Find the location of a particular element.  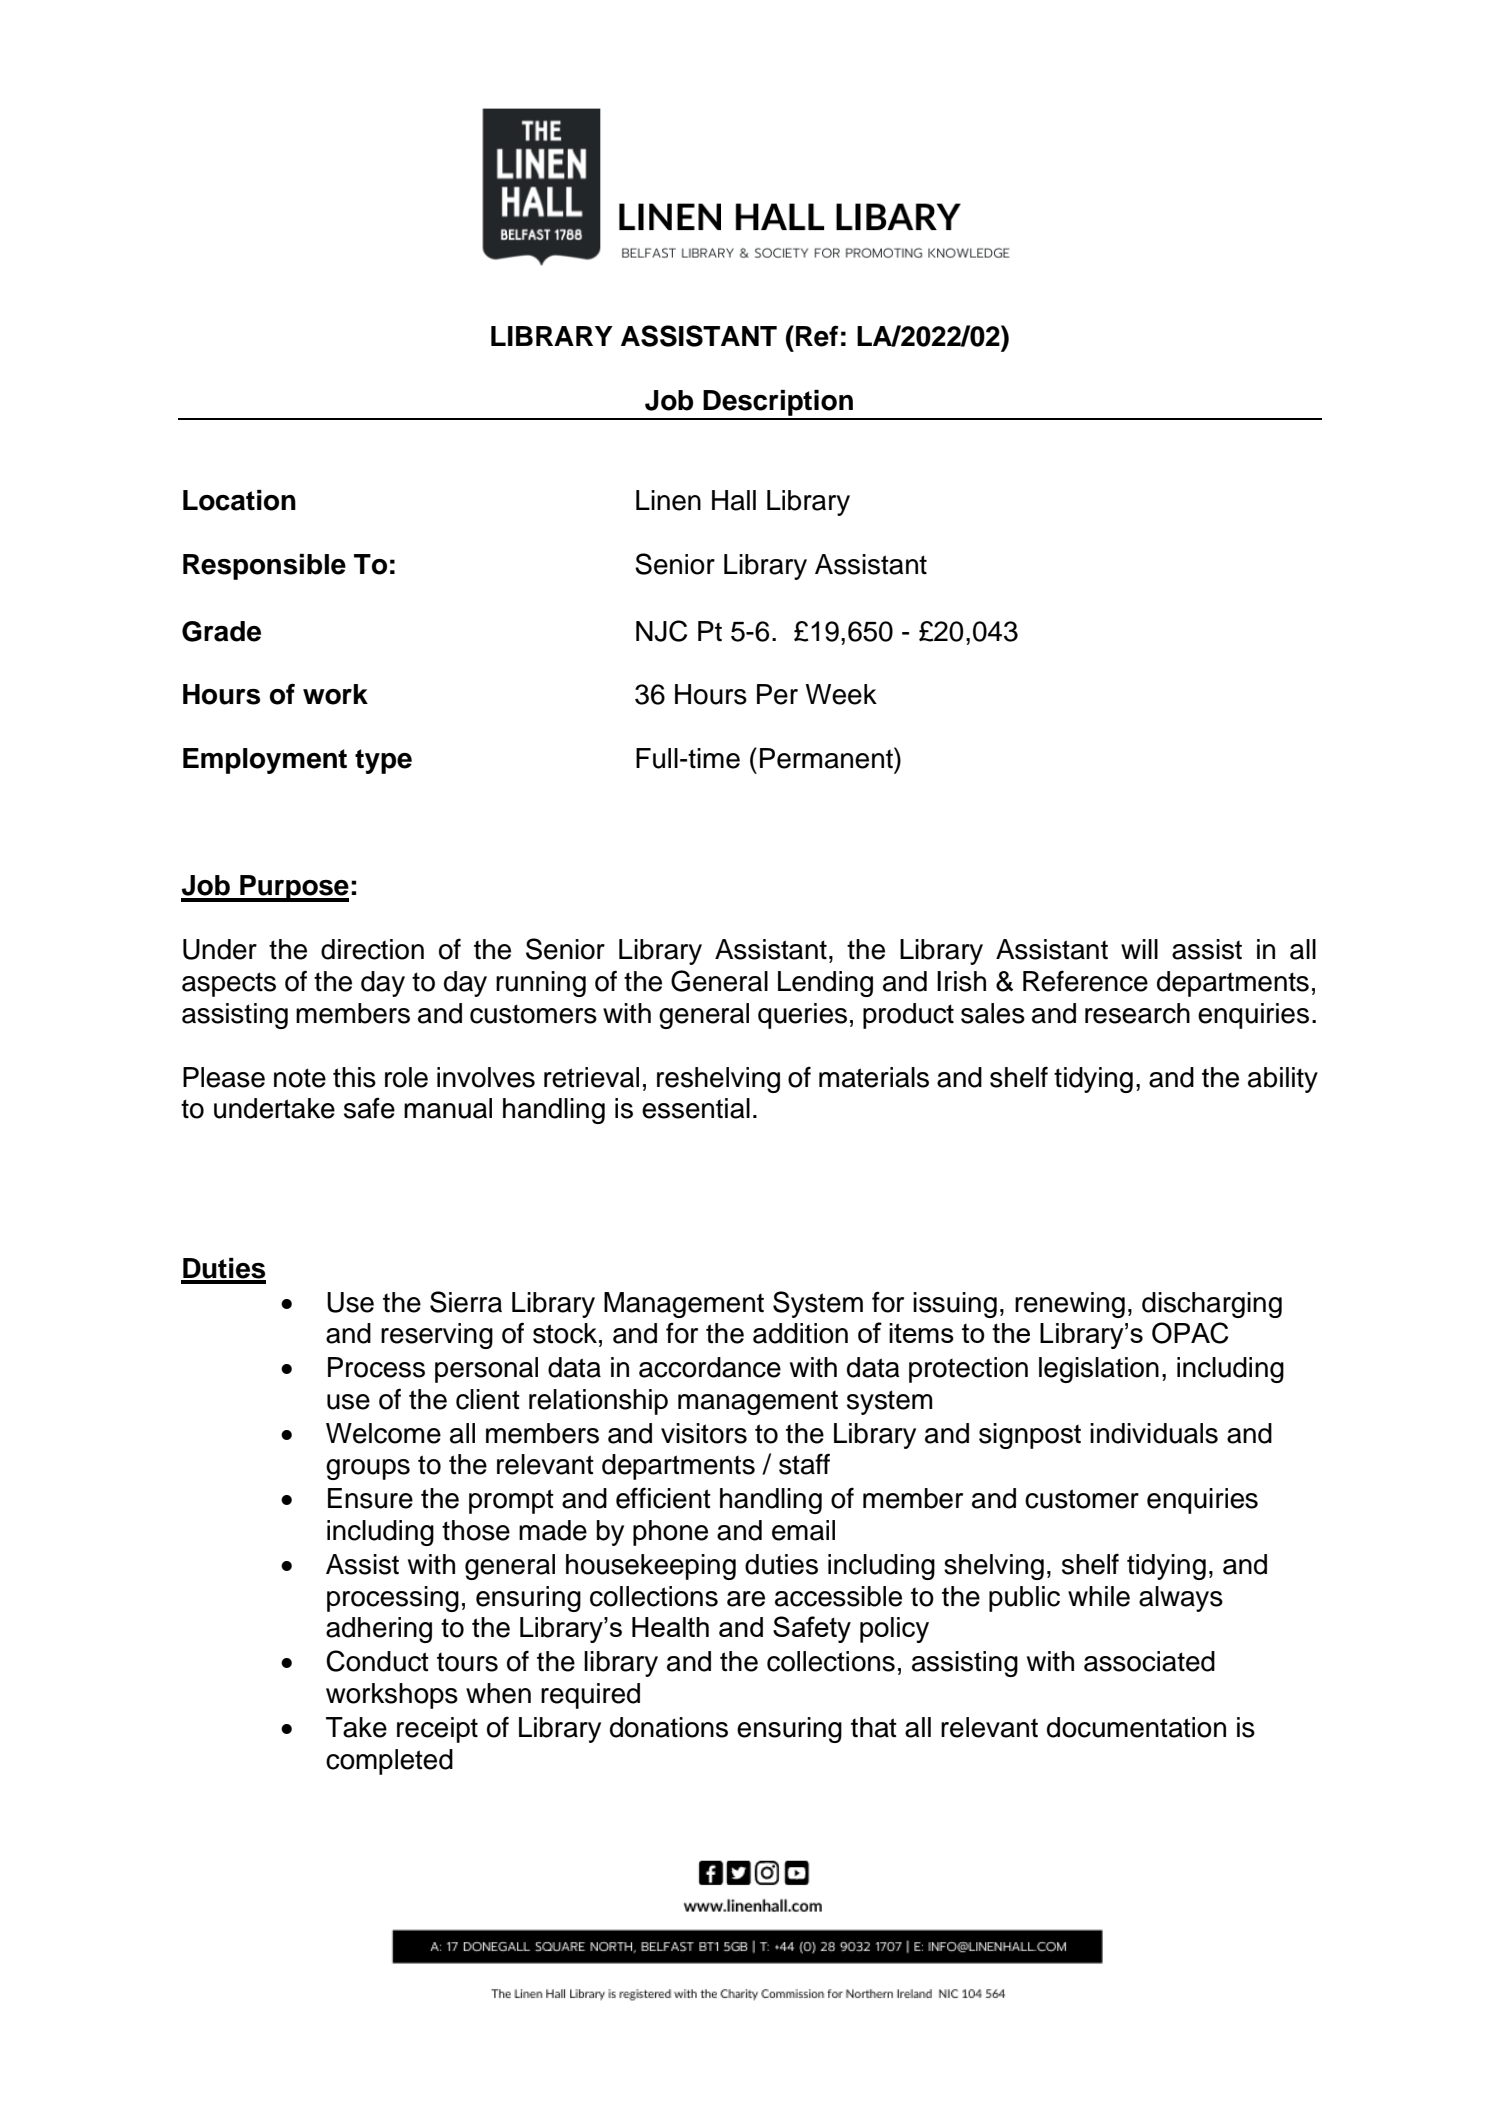

completed is located at coordinates (389, 1762).
